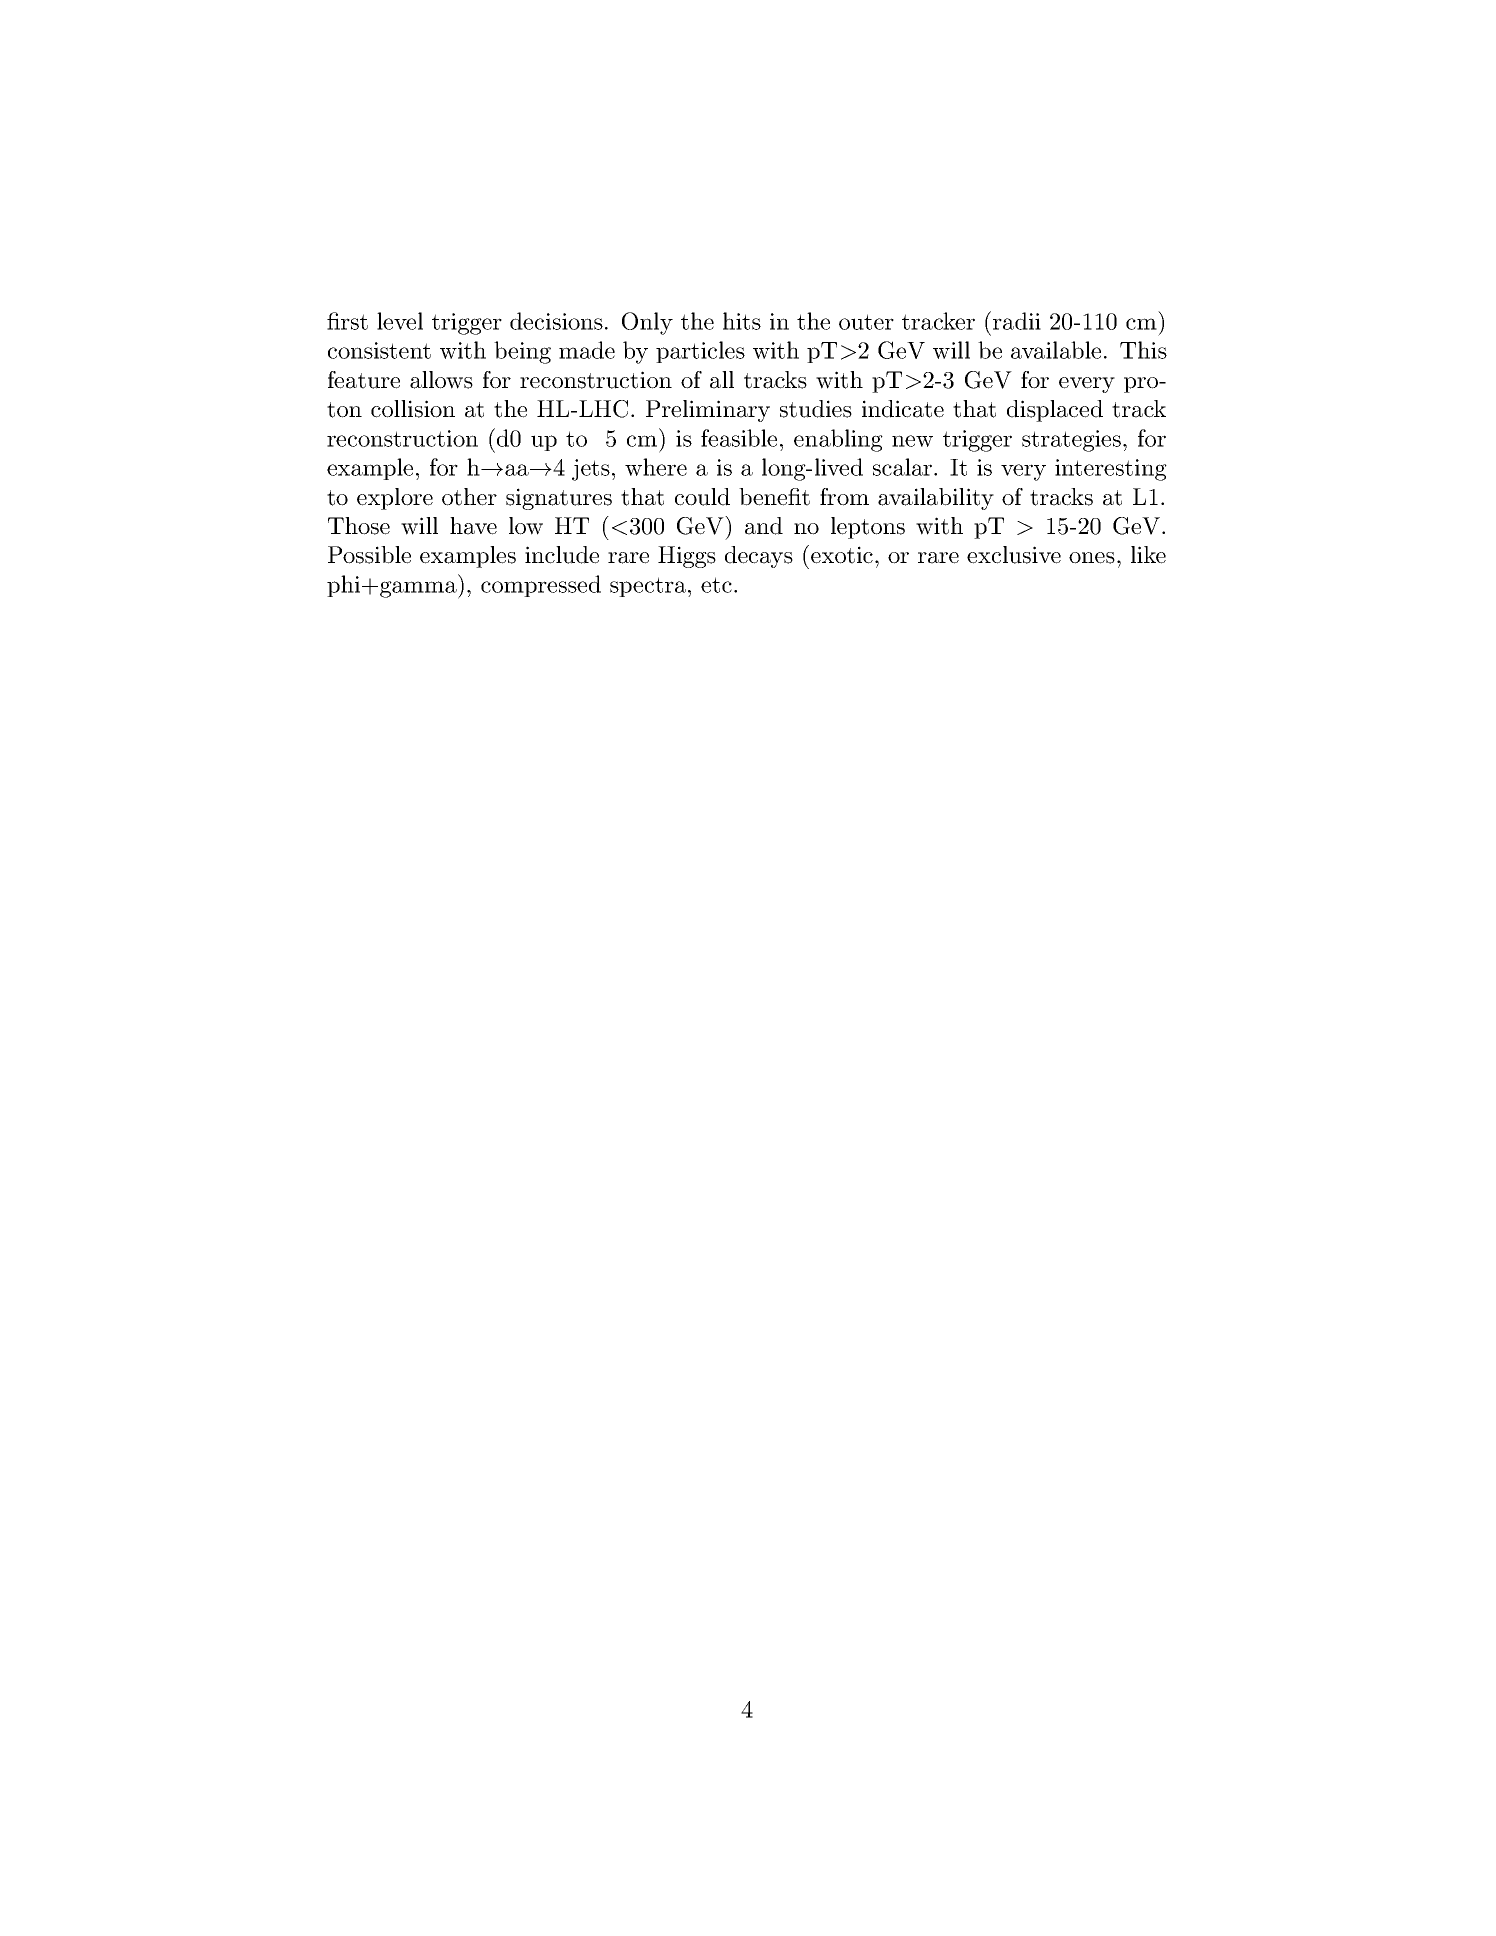 The height and width of the screenshot is (1936, 1496). I want to click on availability, so click(936, 499).
